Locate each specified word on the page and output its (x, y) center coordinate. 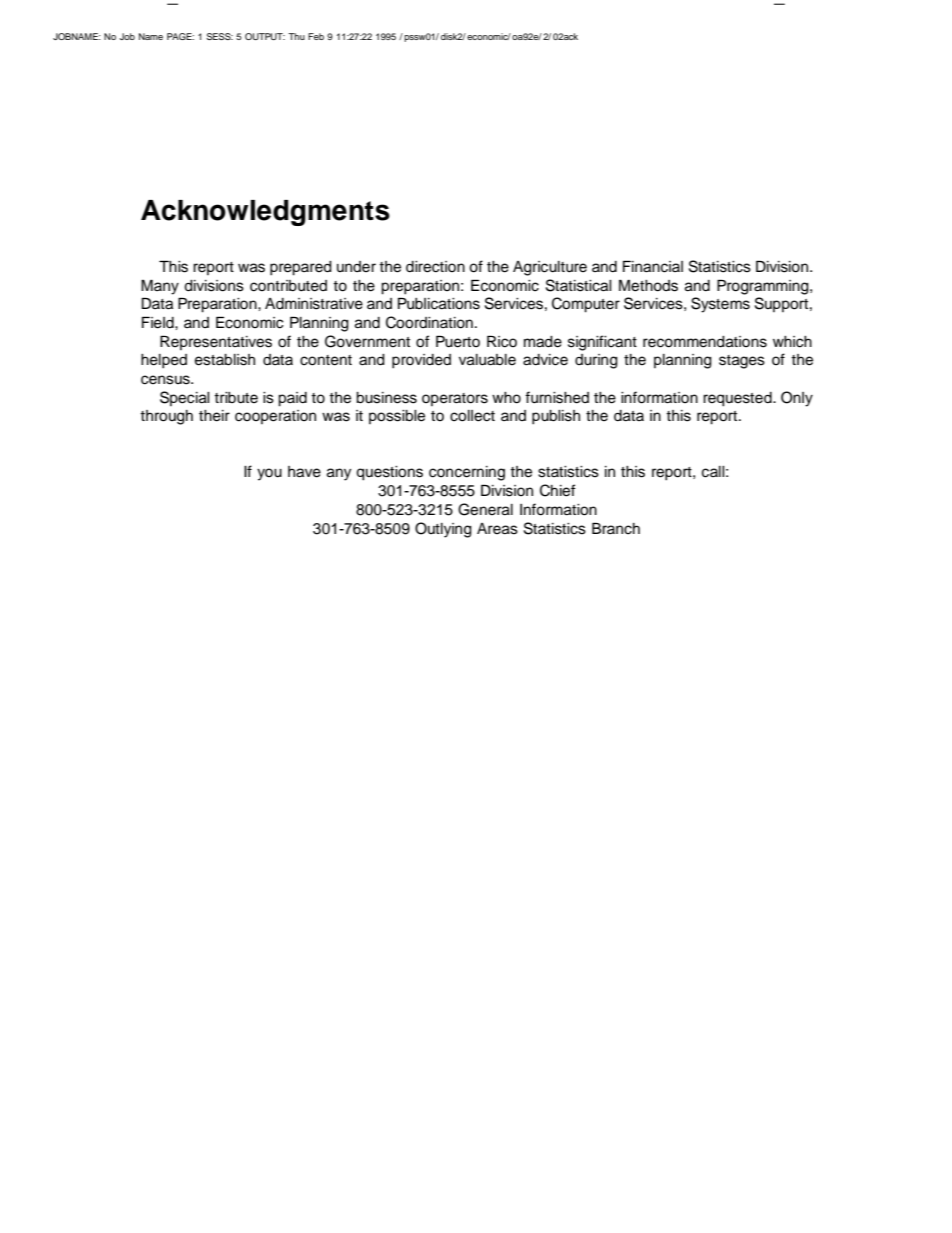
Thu (296, 36)
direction (435, 267)
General (485, 509)
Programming (764, 287)
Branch (616, 528)
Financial (653, 266)
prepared (301, 268)
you (269, 474)
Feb (316, 36)
